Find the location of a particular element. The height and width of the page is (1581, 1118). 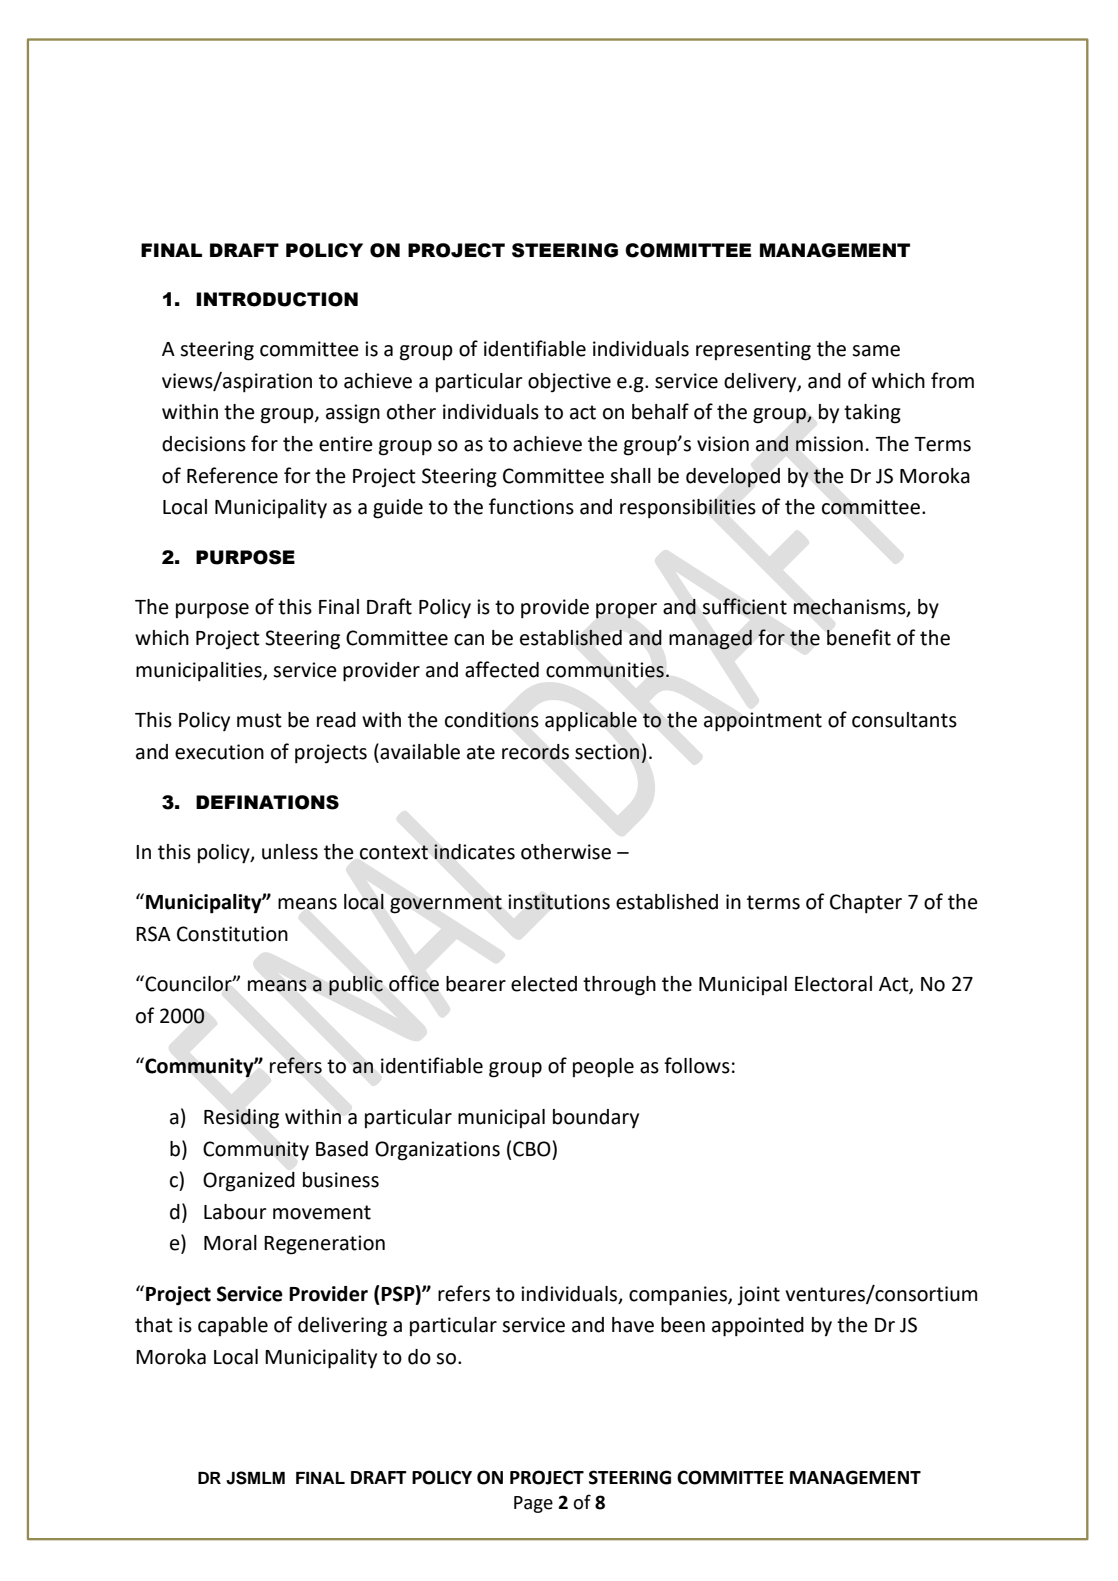

institutions is located at coordinates (559, 902).
